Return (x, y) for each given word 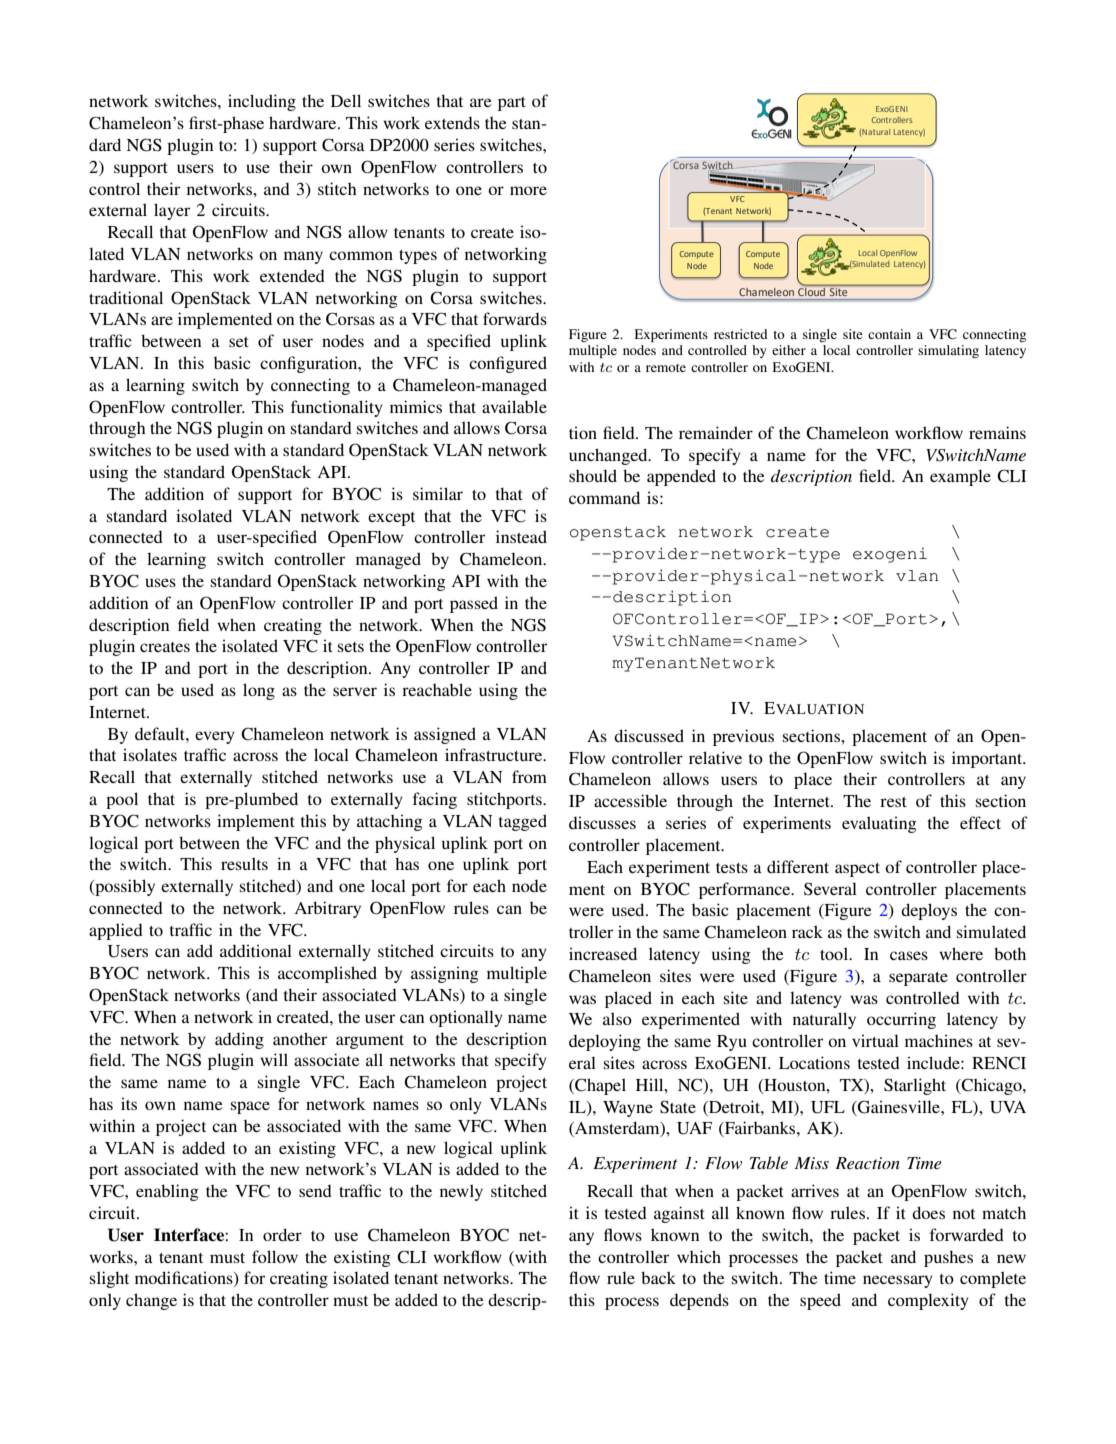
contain (889, 334)
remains (997, 432)
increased (603, 953)
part (512, 104)
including (262, 102)
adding (239, 1040)
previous (743, 737)
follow (275, 1256)
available (514, 406)
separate (918, 979)
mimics (416, 406)
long (259, 691)
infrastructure (495, 754)
